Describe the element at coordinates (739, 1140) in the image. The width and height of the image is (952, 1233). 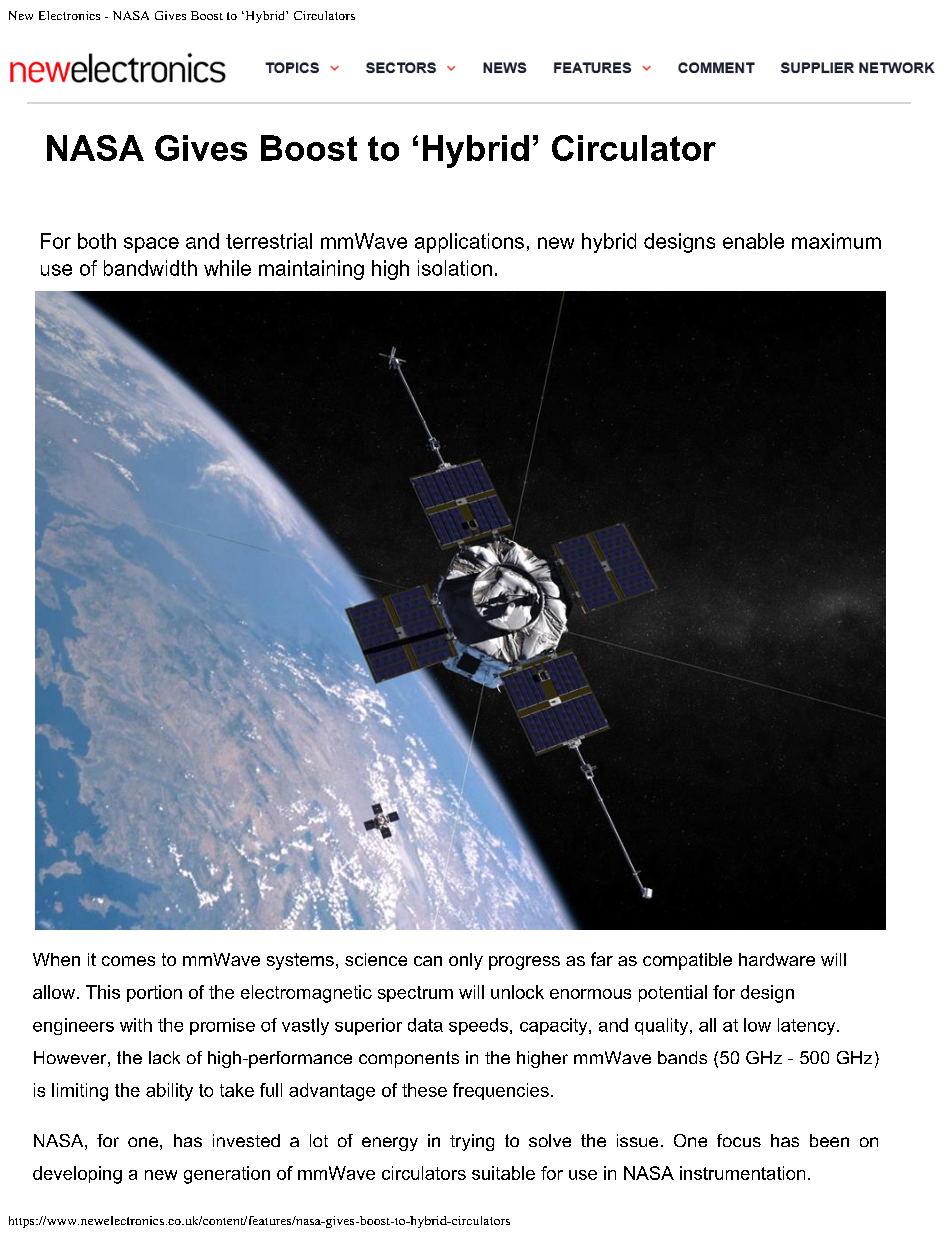
I see `focus` at that location.
